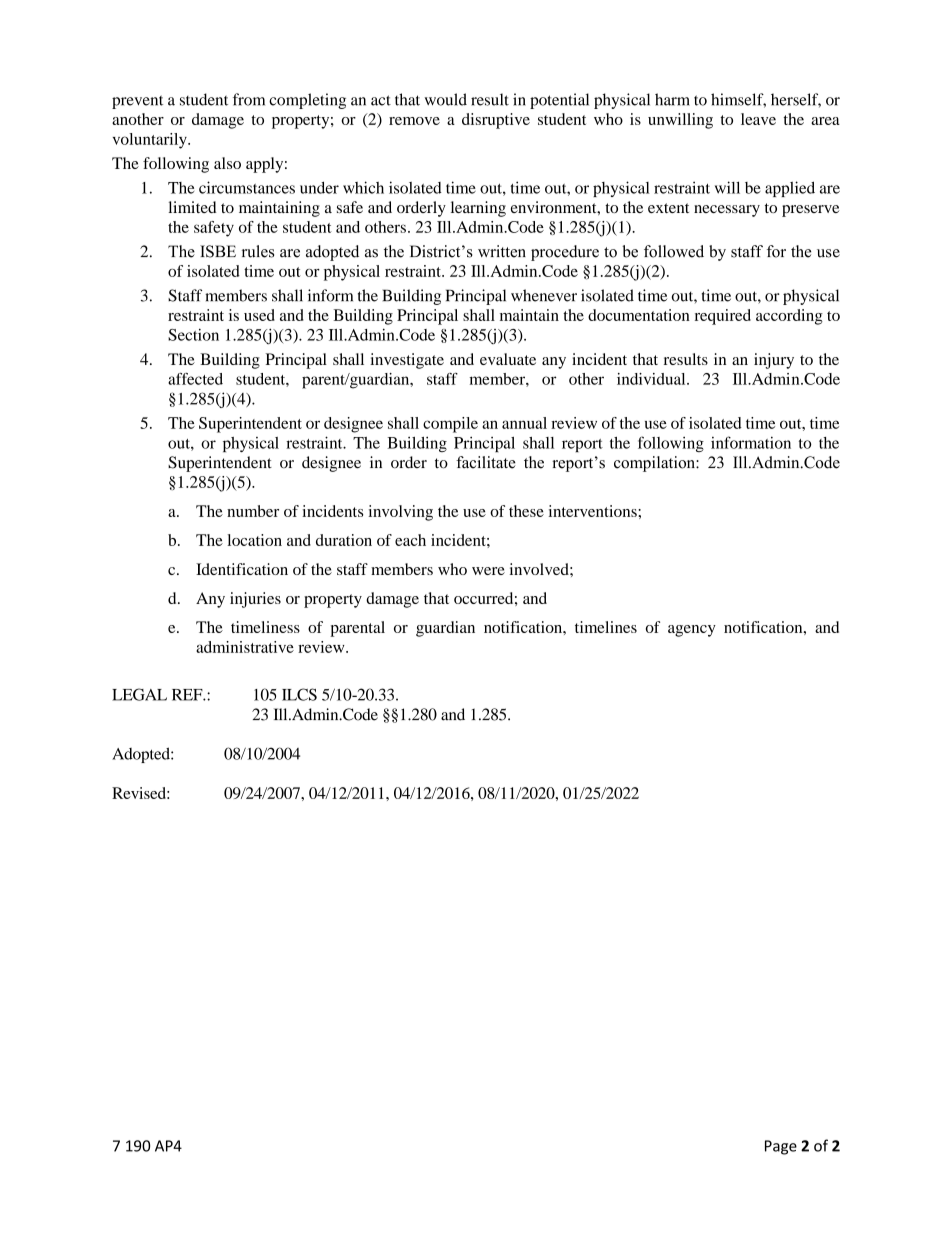  Describe the element at coordinates (692, 631) in the image. I see `agency` at that location.
